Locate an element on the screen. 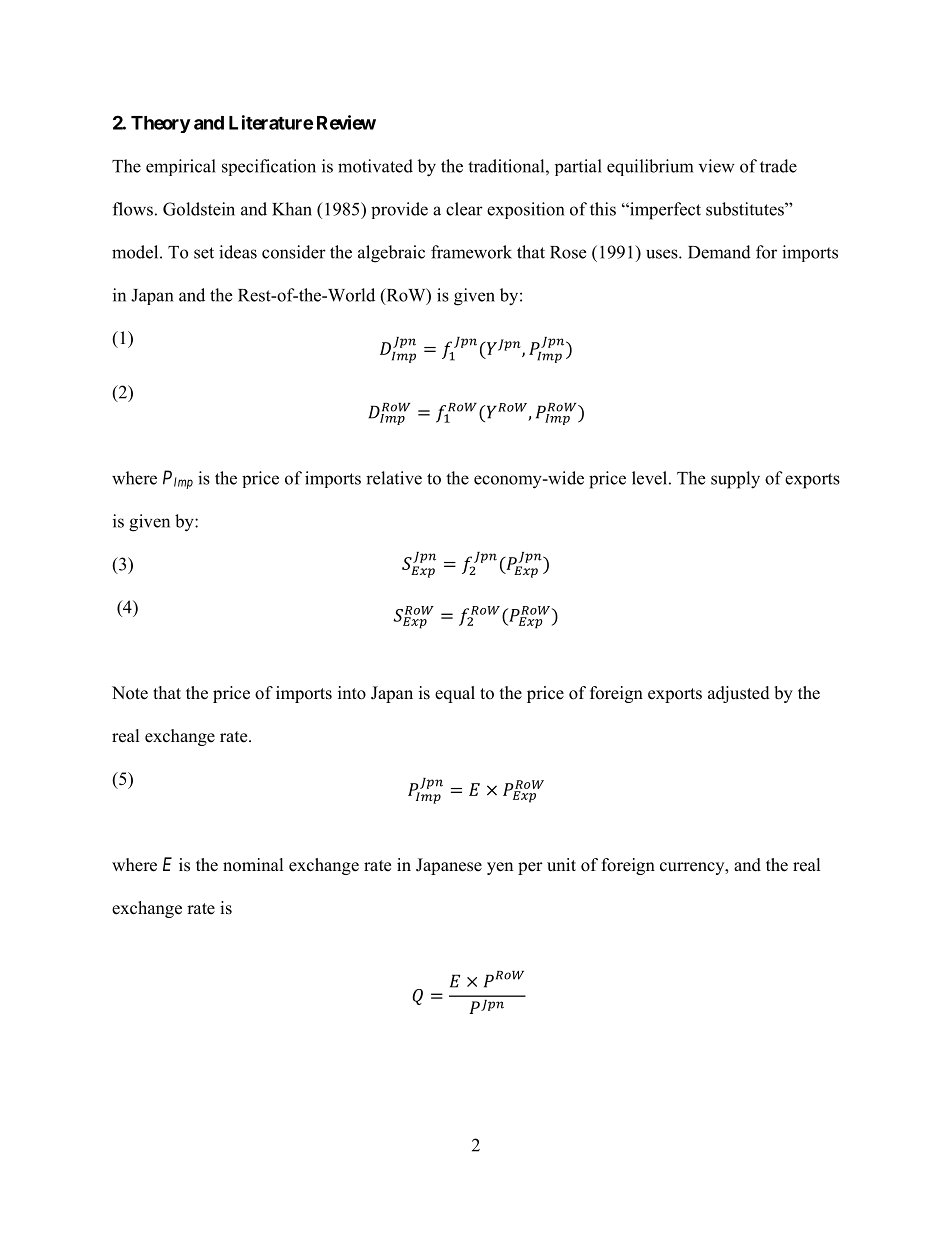  motivated is located at coordinates (375, 166).
